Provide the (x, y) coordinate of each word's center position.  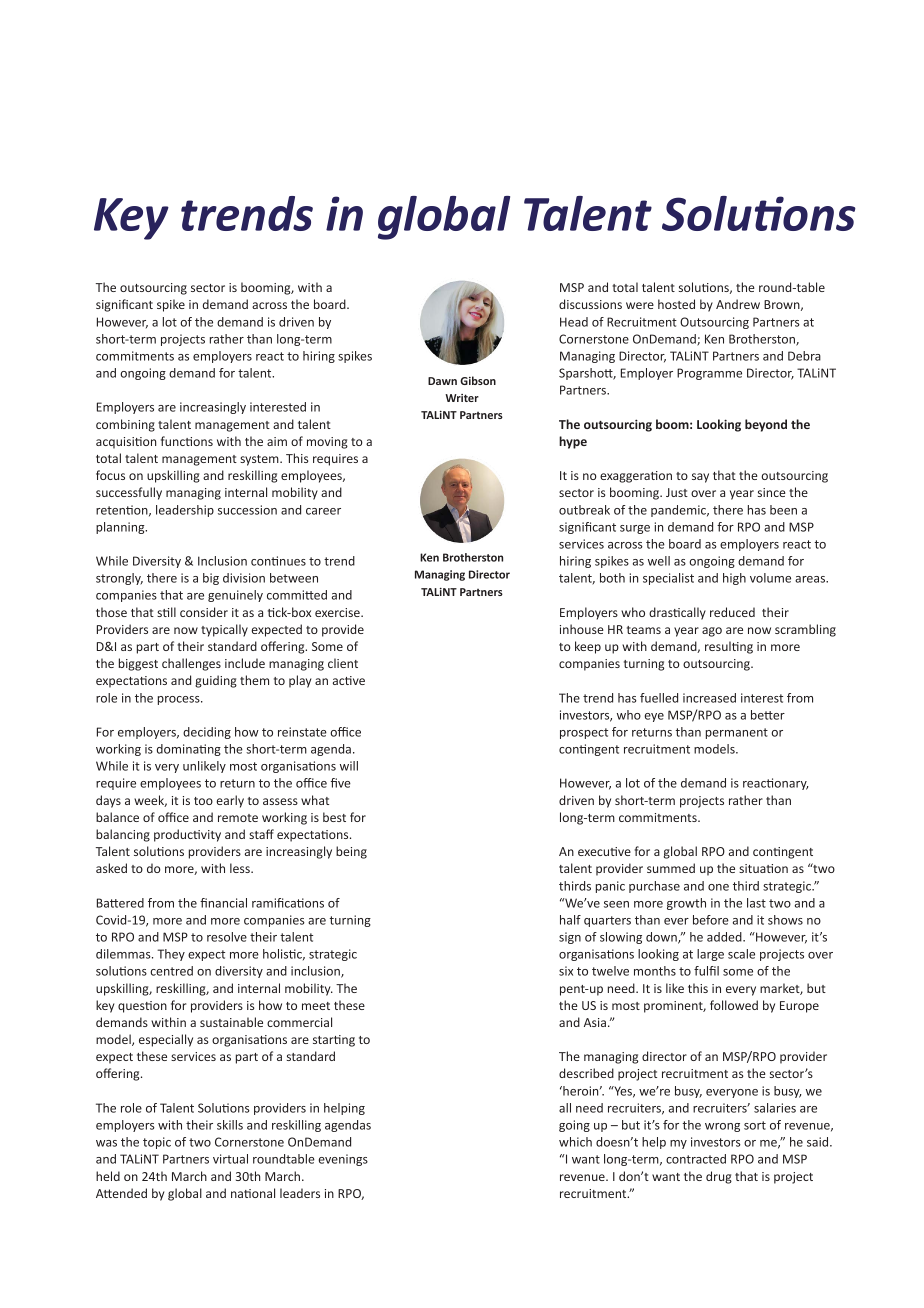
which (575, 1142)
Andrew (738, 304)
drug (719, 1177)
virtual (230, 1159)
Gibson (478, 380)
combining (125, 425)
